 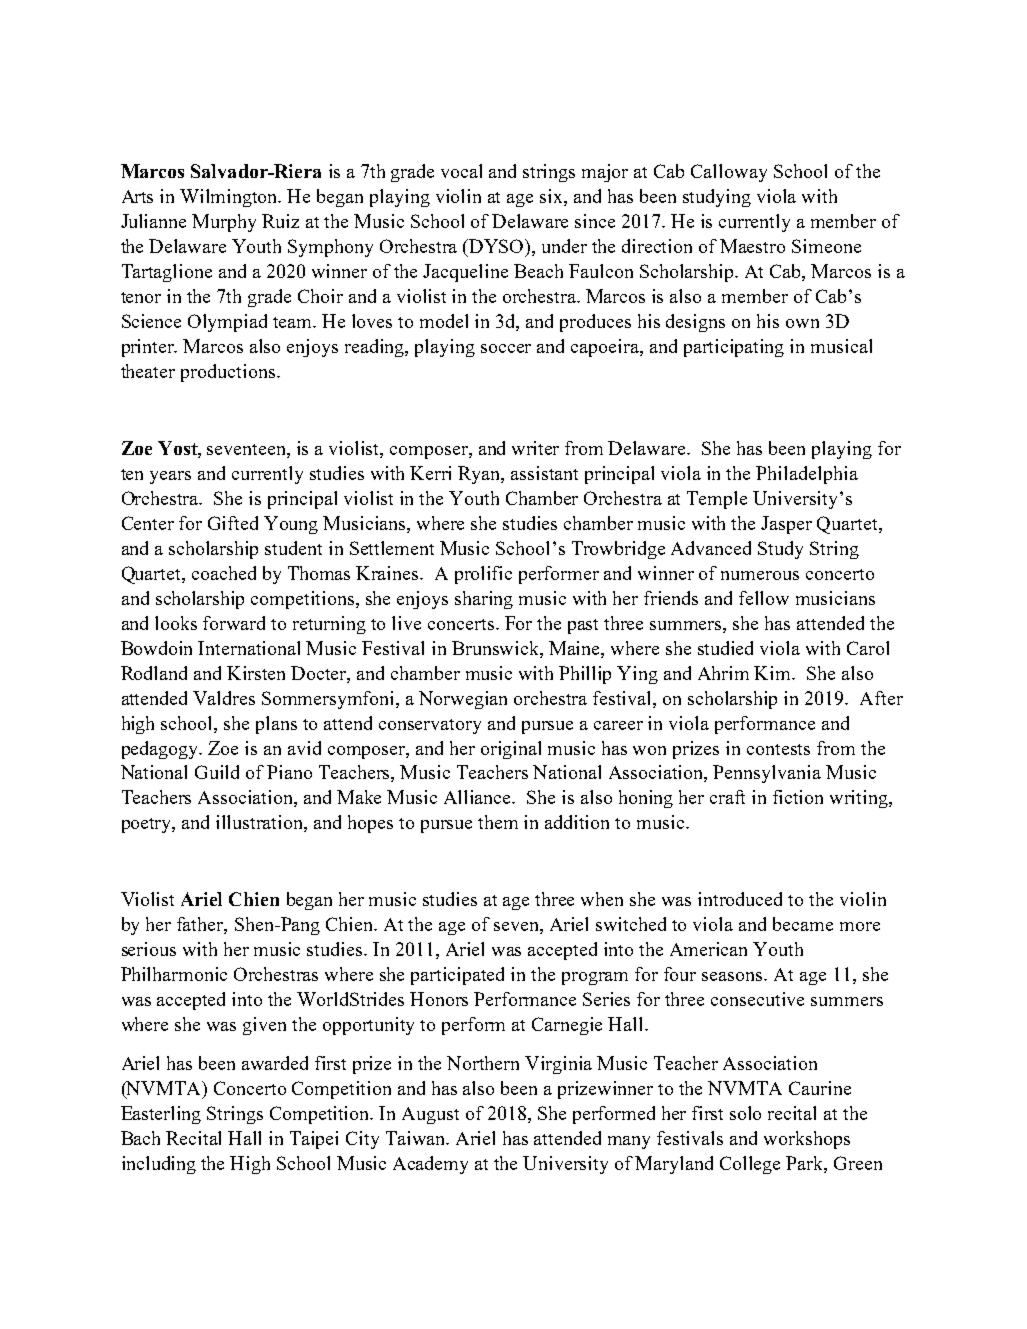 What do you see at coordinates (463, 700) in the image?
I see `Norwegian` at bounding box center [463, 700].
